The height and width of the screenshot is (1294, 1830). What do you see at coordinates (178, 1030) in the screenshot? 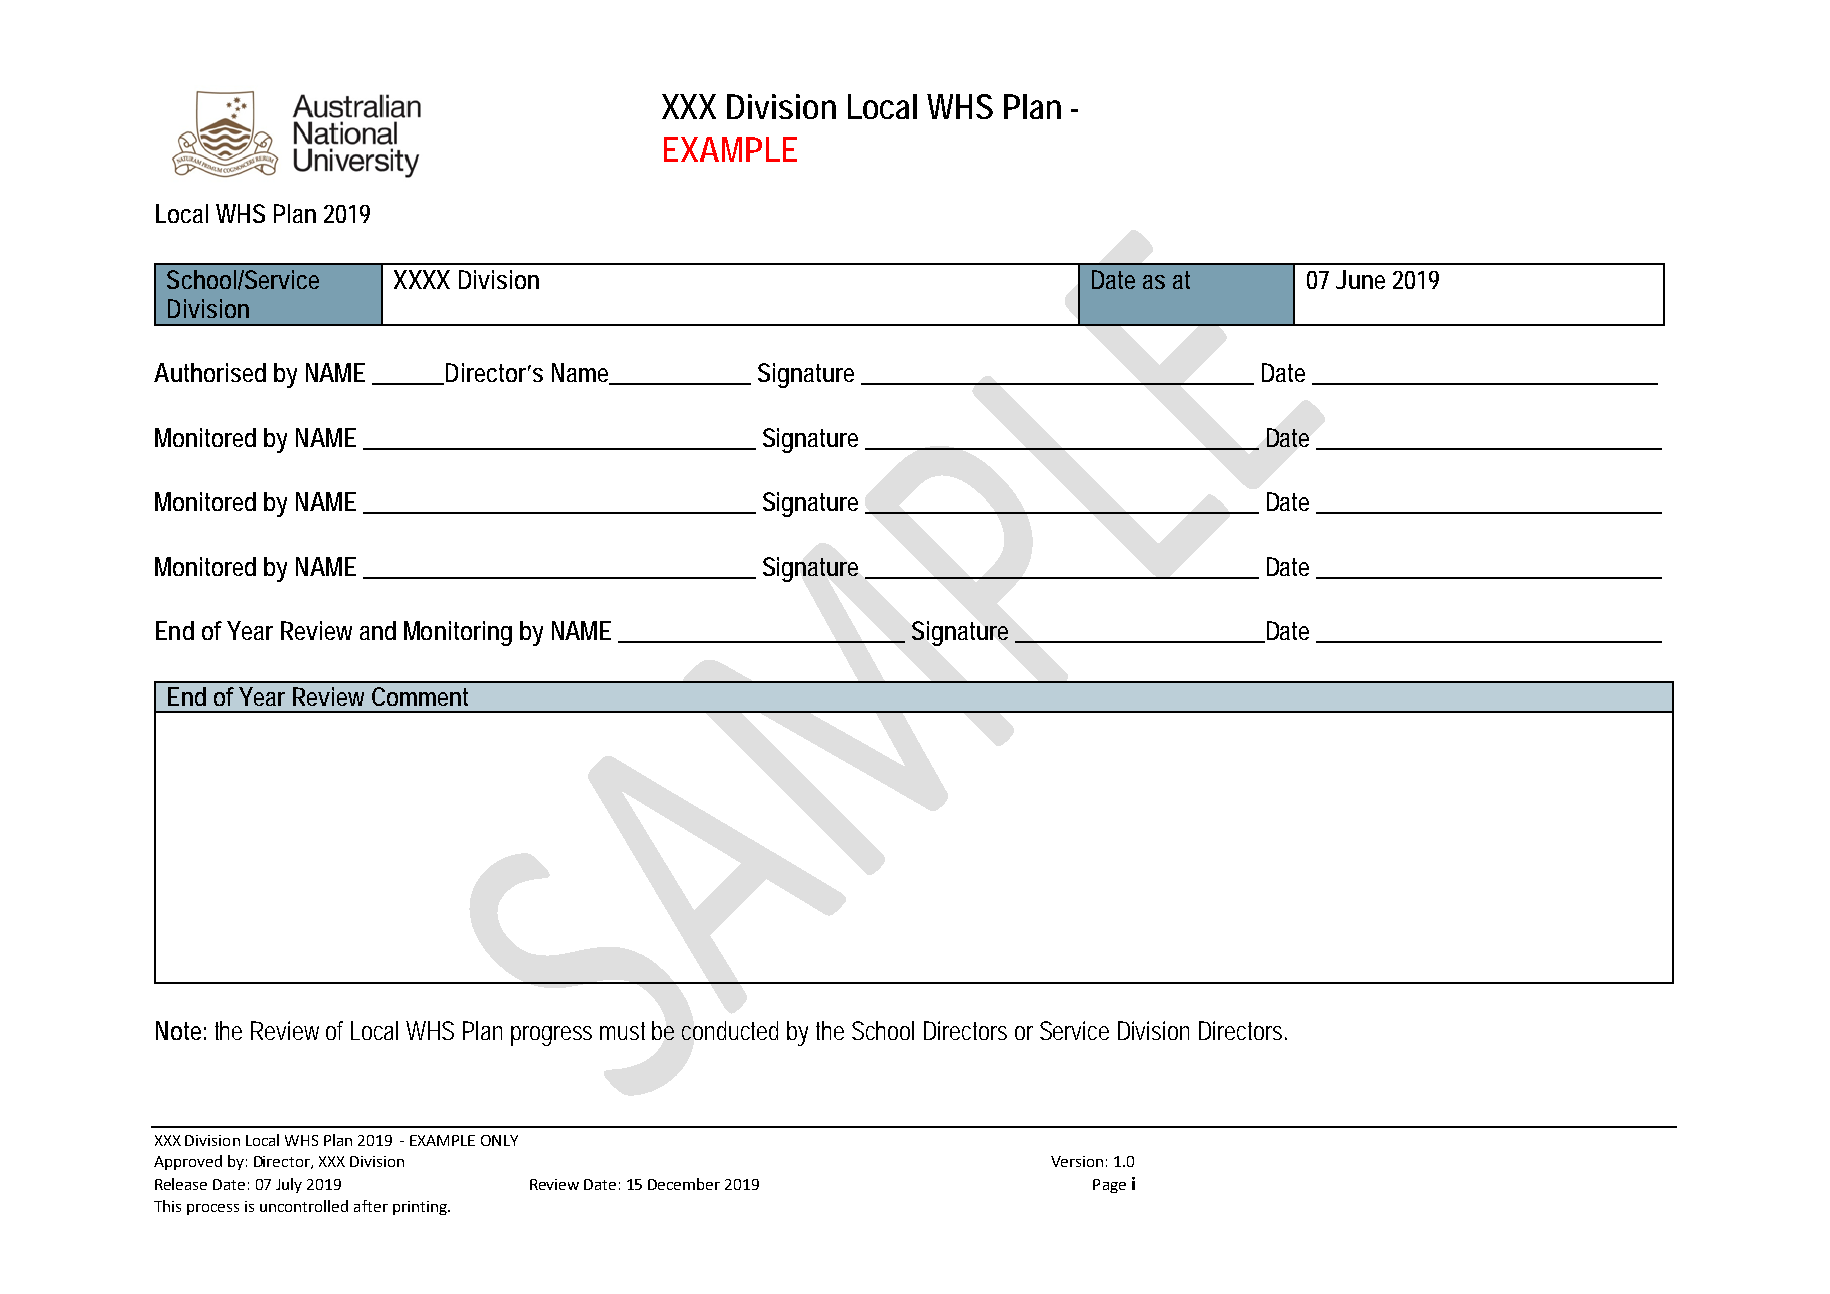
I see `Note` at bounding box center [178, 1030].
